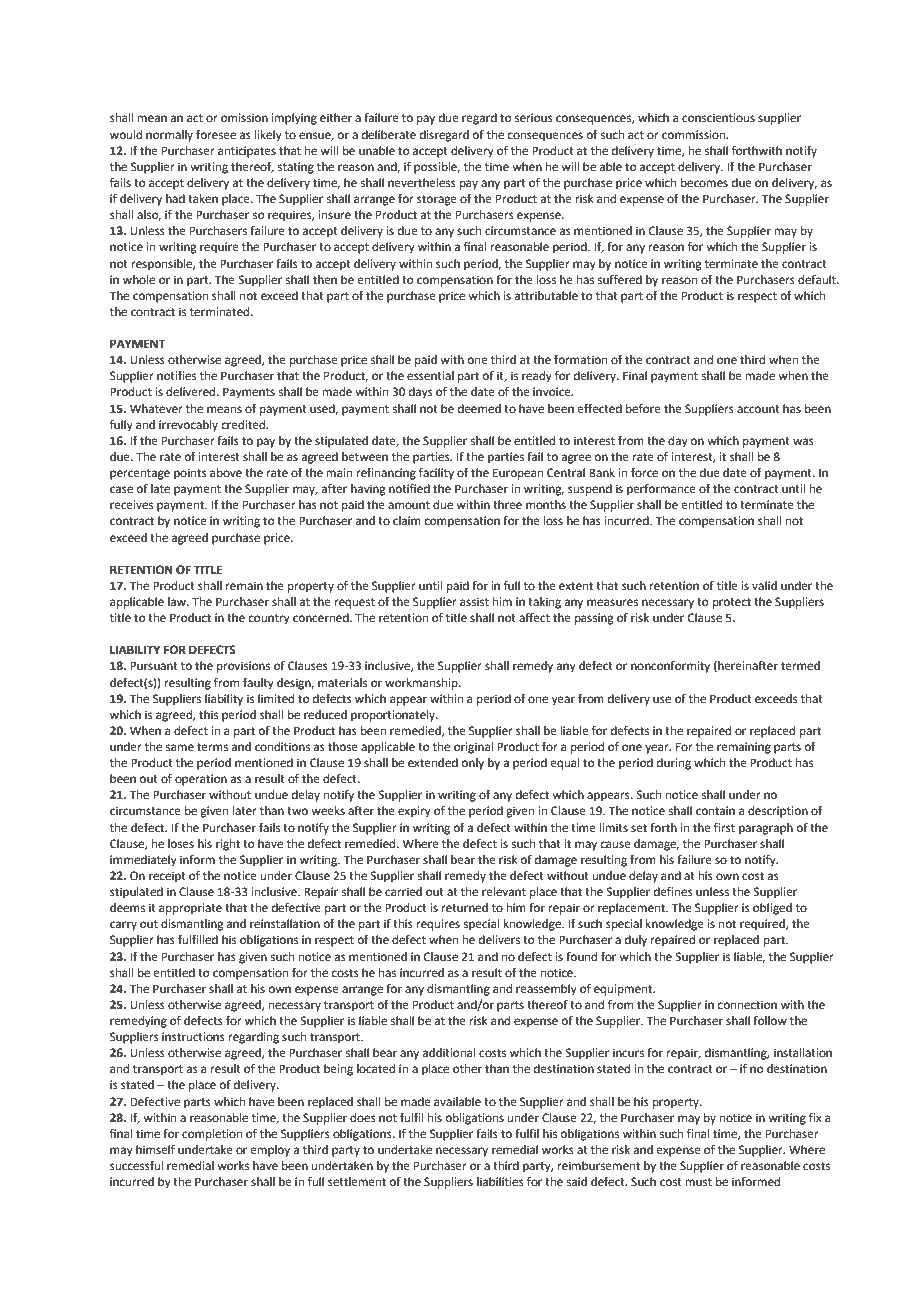 The height and width of the image is (1308, 924). Describe the element at coordinates (474, 601) in the image. I see `assist` at that location.
